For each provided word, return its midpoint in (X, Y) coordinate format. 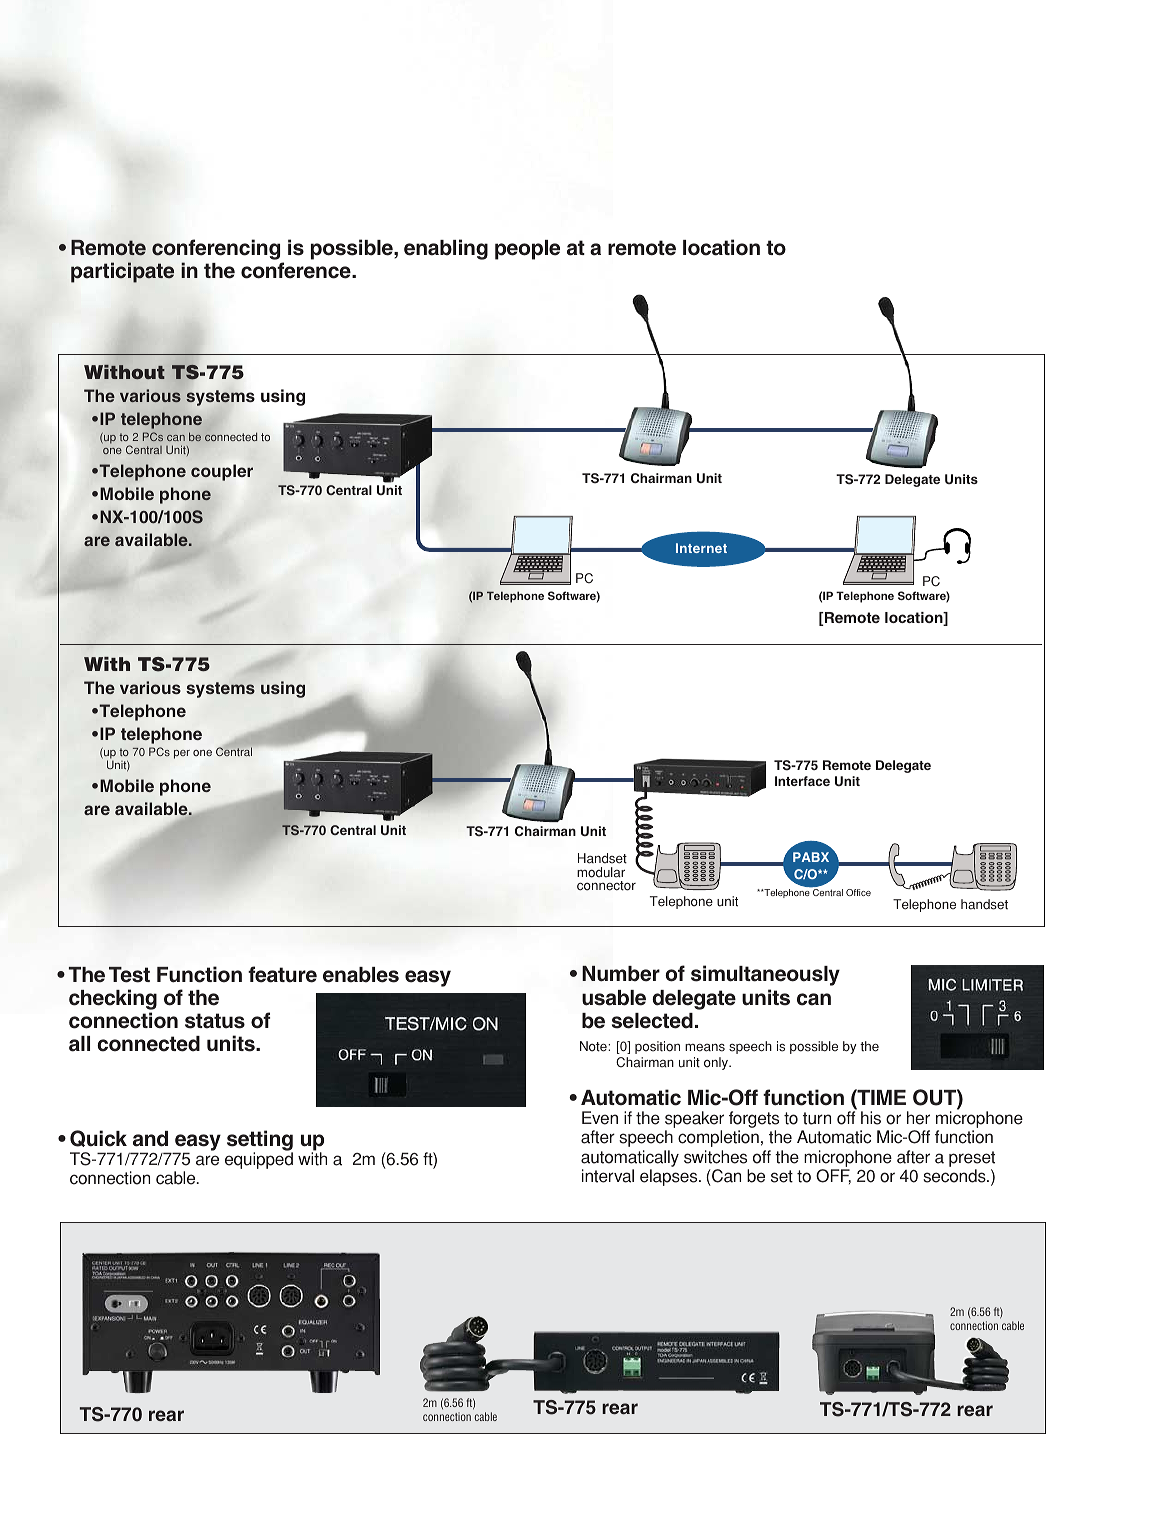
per (182, 754)
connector (606, 886)
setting (260, 1142)
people (527, 250)
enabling (446, 249)
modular (601, 872)
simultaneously (765, 975)
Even (600, 1118)
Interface (802, 781)
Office (858, 892)
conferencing (216, 249)
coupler (222, 472)
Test (129, 975)
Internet (701, 548)
